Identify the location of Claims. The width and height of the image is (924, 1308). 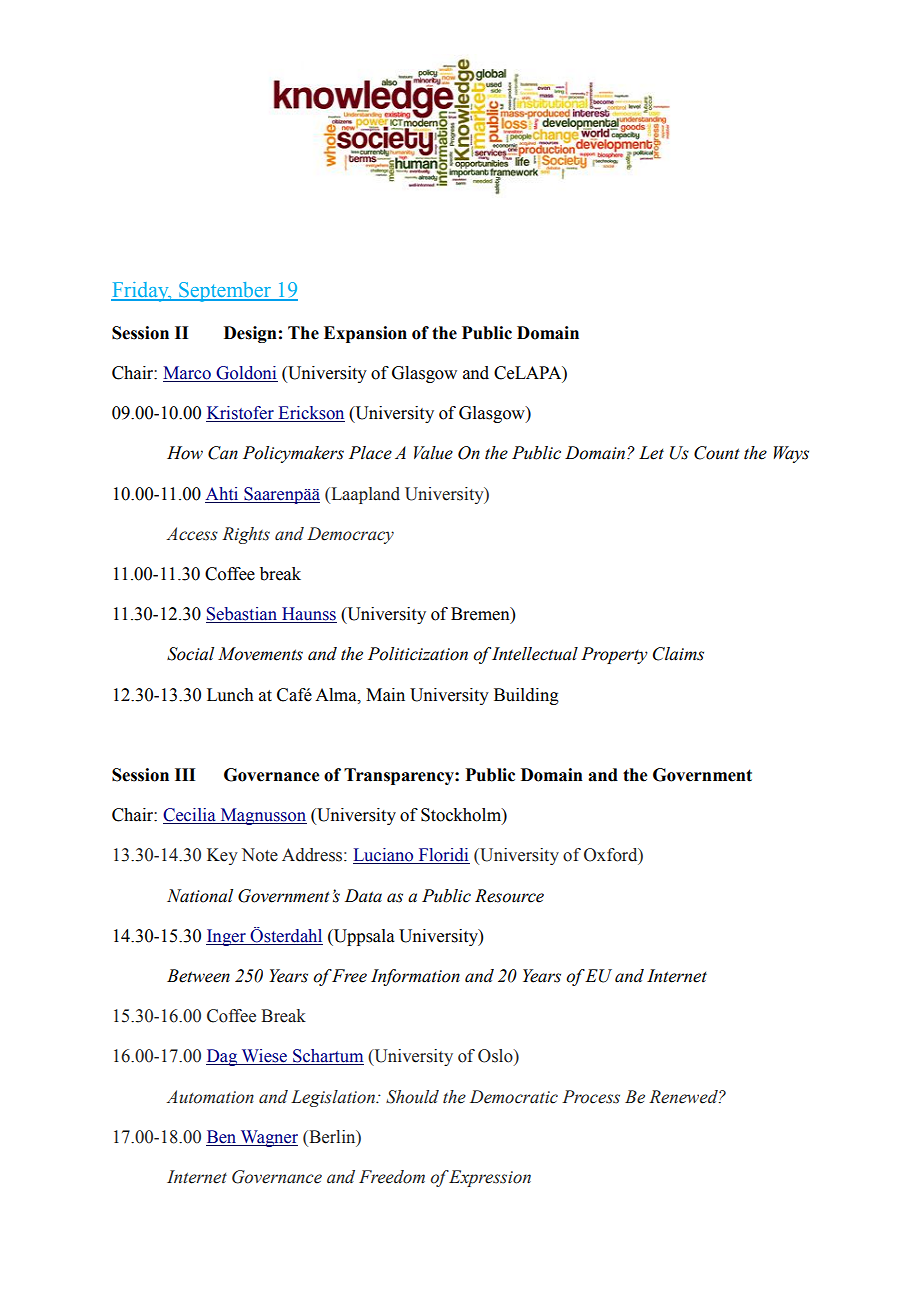
(678, 654).
